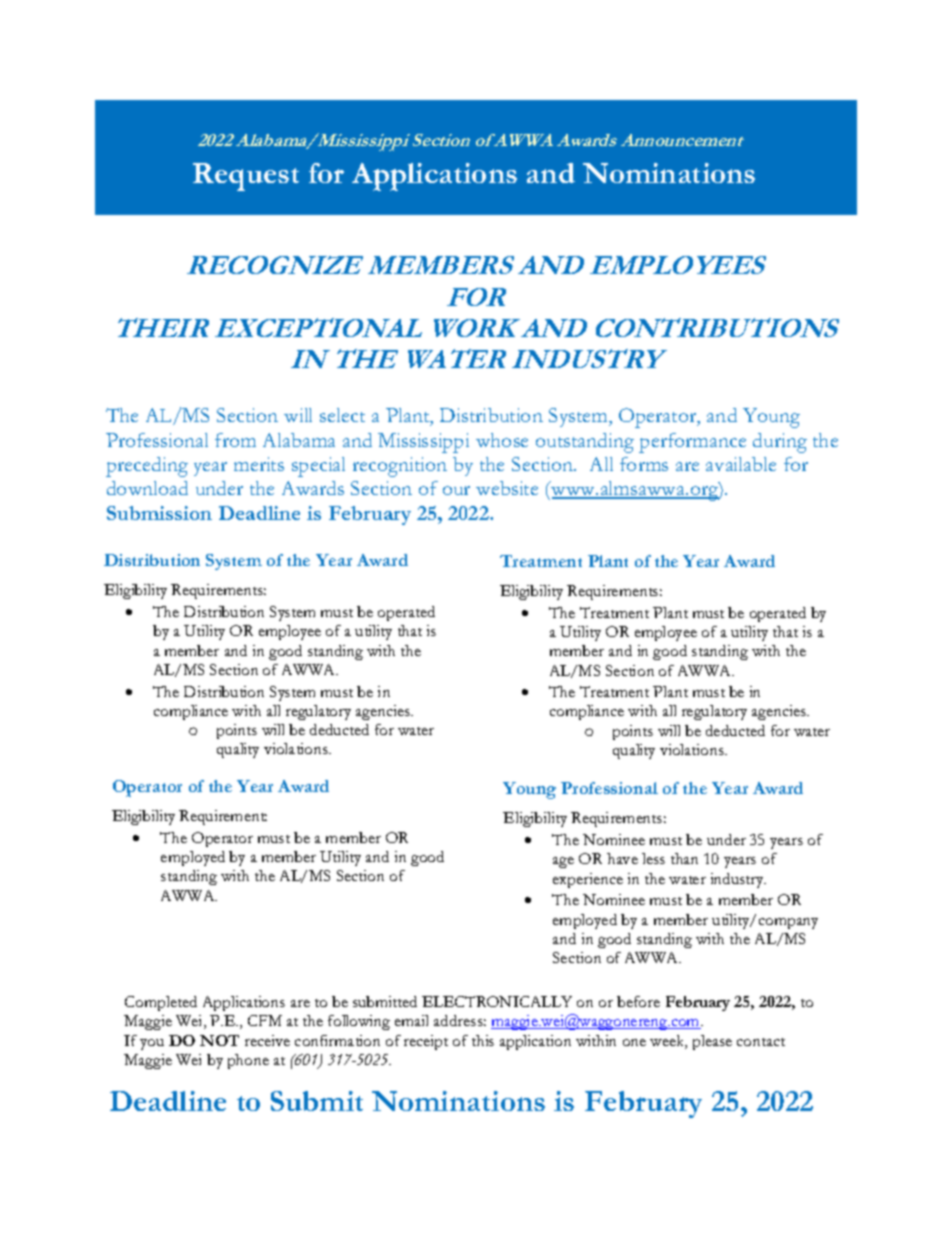  I want to click on Completed, so click(161, 1003).
